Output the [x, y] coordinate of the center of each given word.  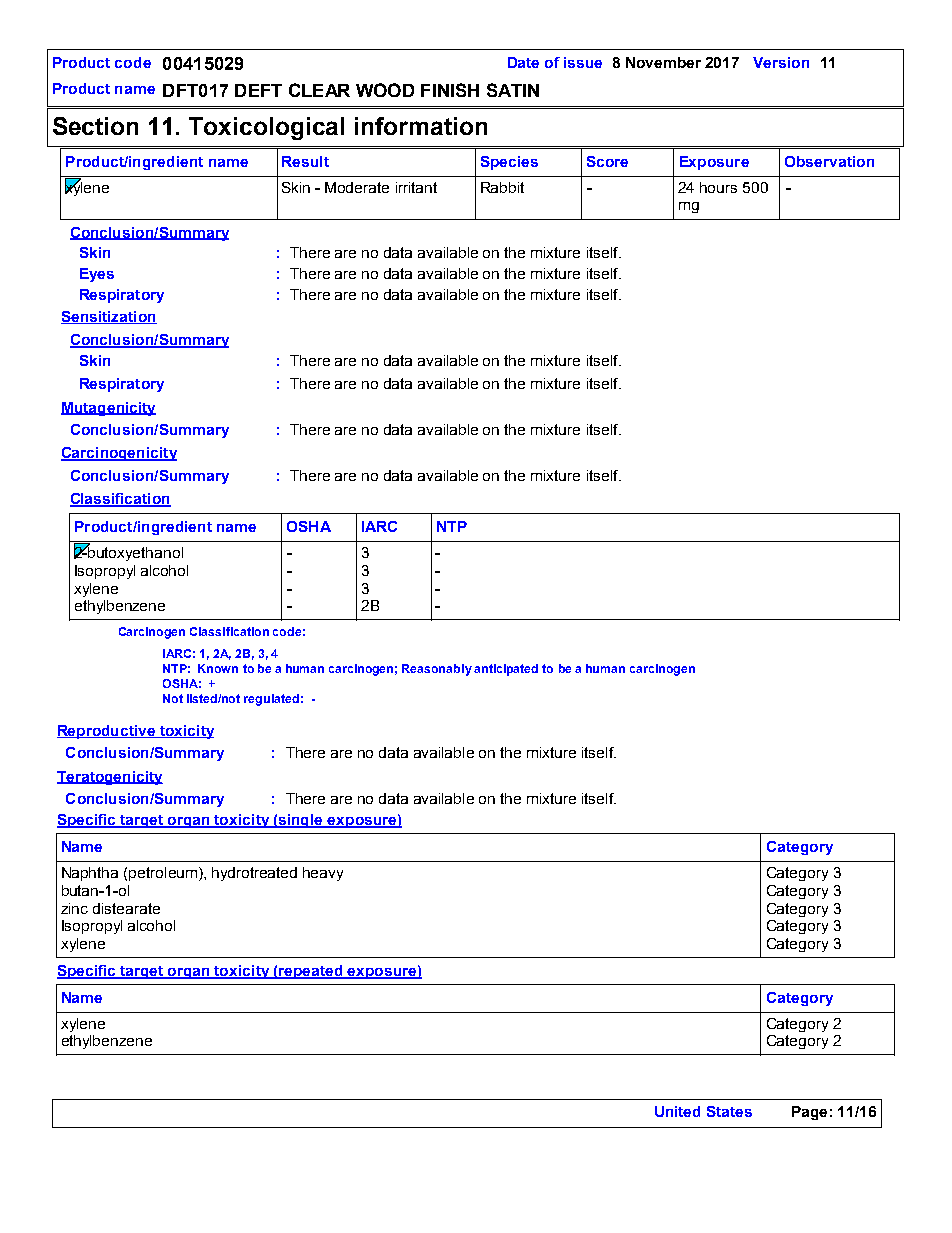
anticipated [506, 670]
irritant [416, 187]
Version [781, 62]
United [677, 1111]
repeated [311, 972]
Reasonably [437, 670]
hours [718, 187]
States [729, 1111]
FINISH [450, 90]
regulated [271, 700]
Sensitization [109, 317]
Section [95, 126]
